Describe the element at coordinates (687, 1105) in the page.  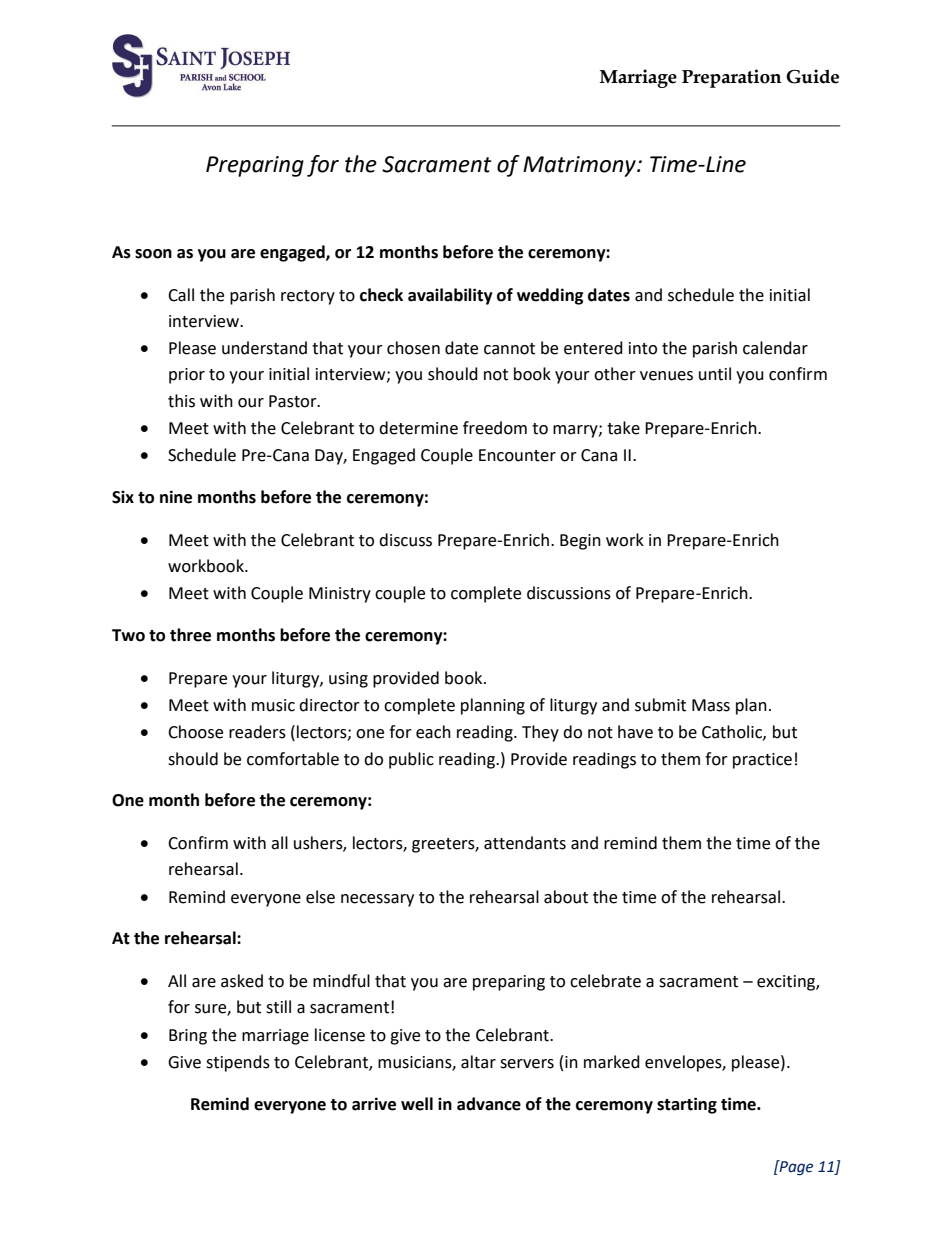
I see `starting` at that location.
